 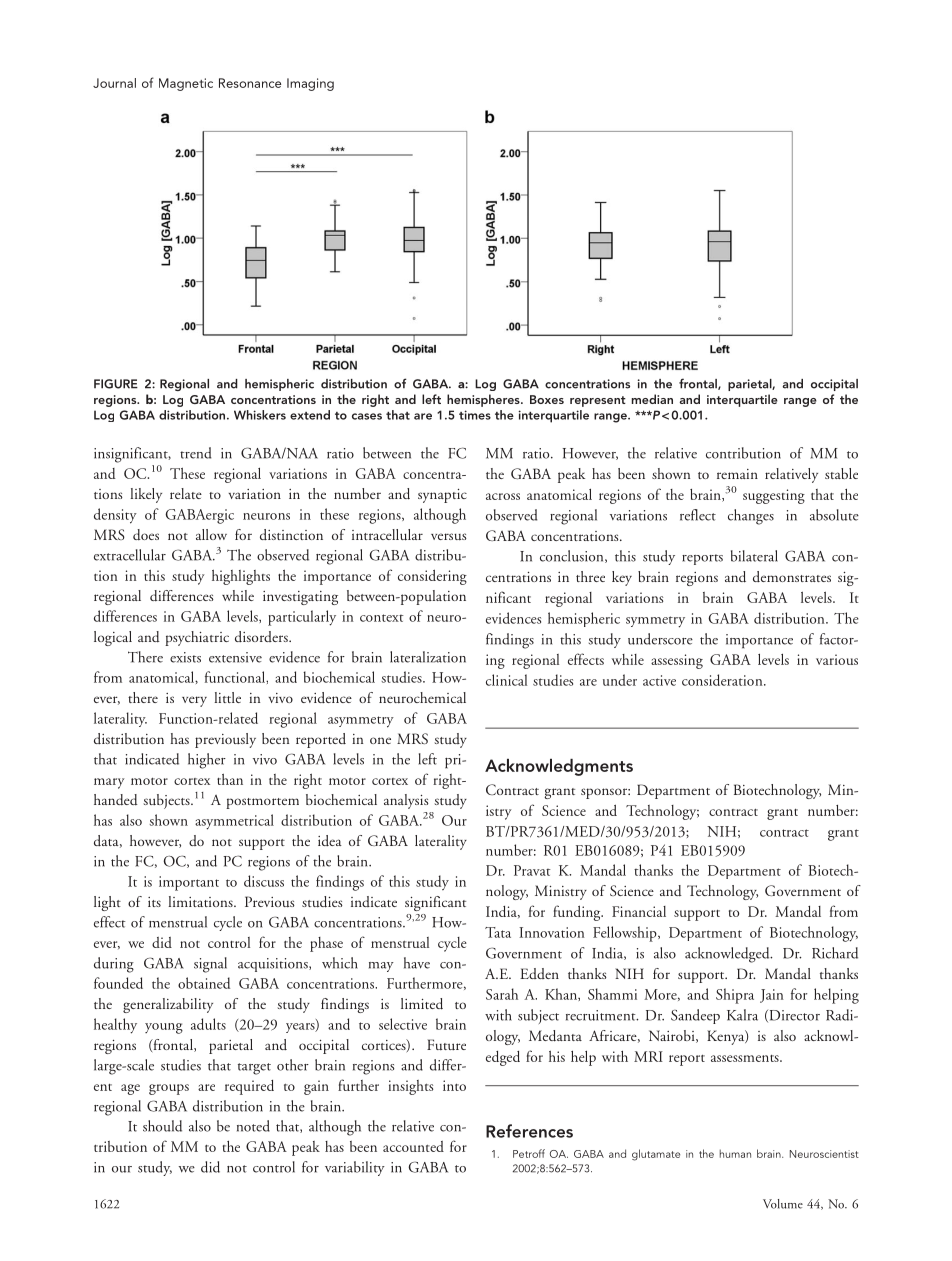 I want to click on should, so click(x=162, y=1126).
